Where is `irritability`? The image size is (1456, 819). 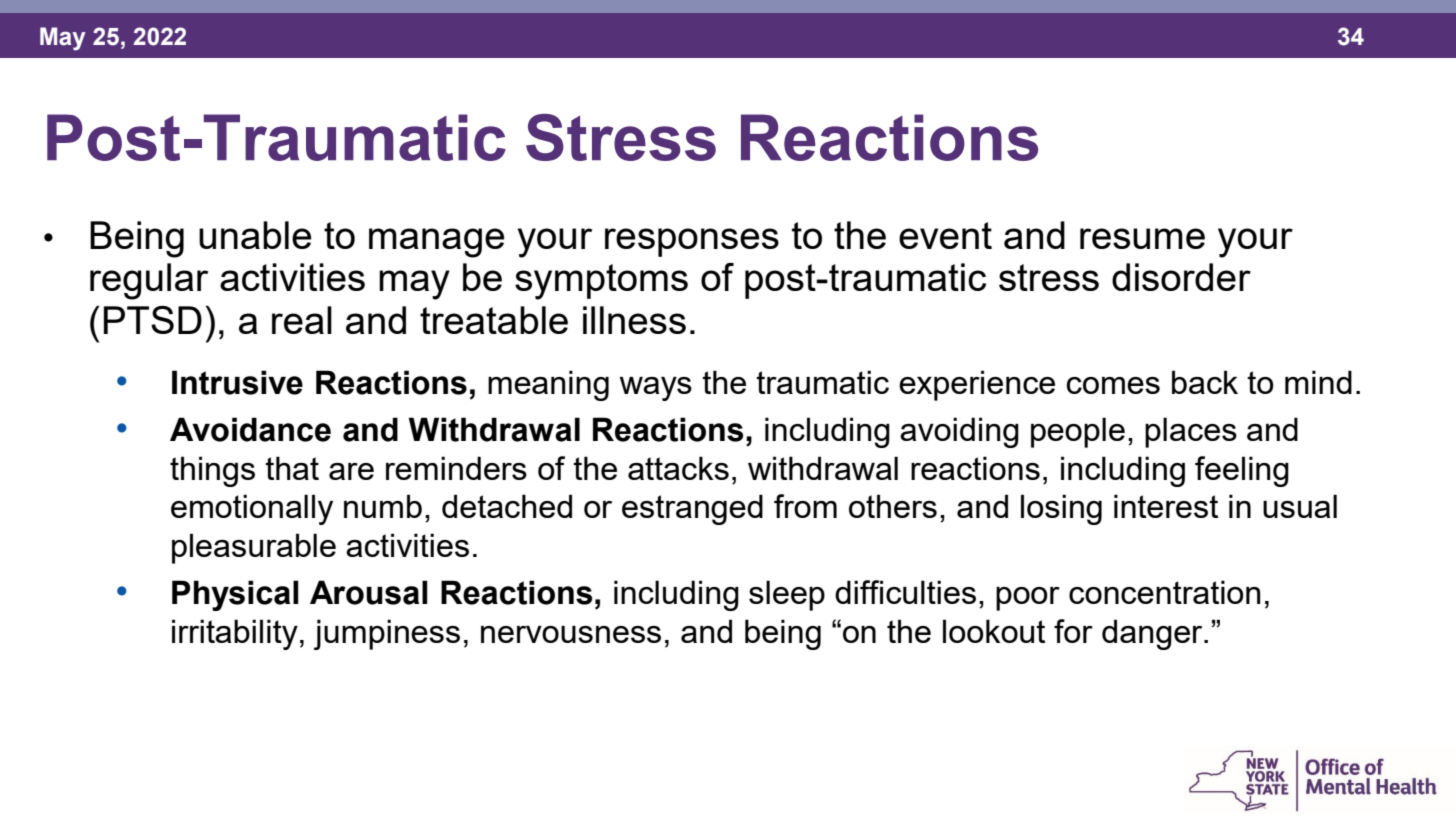
irritability is located at coordinates (235, 634).
